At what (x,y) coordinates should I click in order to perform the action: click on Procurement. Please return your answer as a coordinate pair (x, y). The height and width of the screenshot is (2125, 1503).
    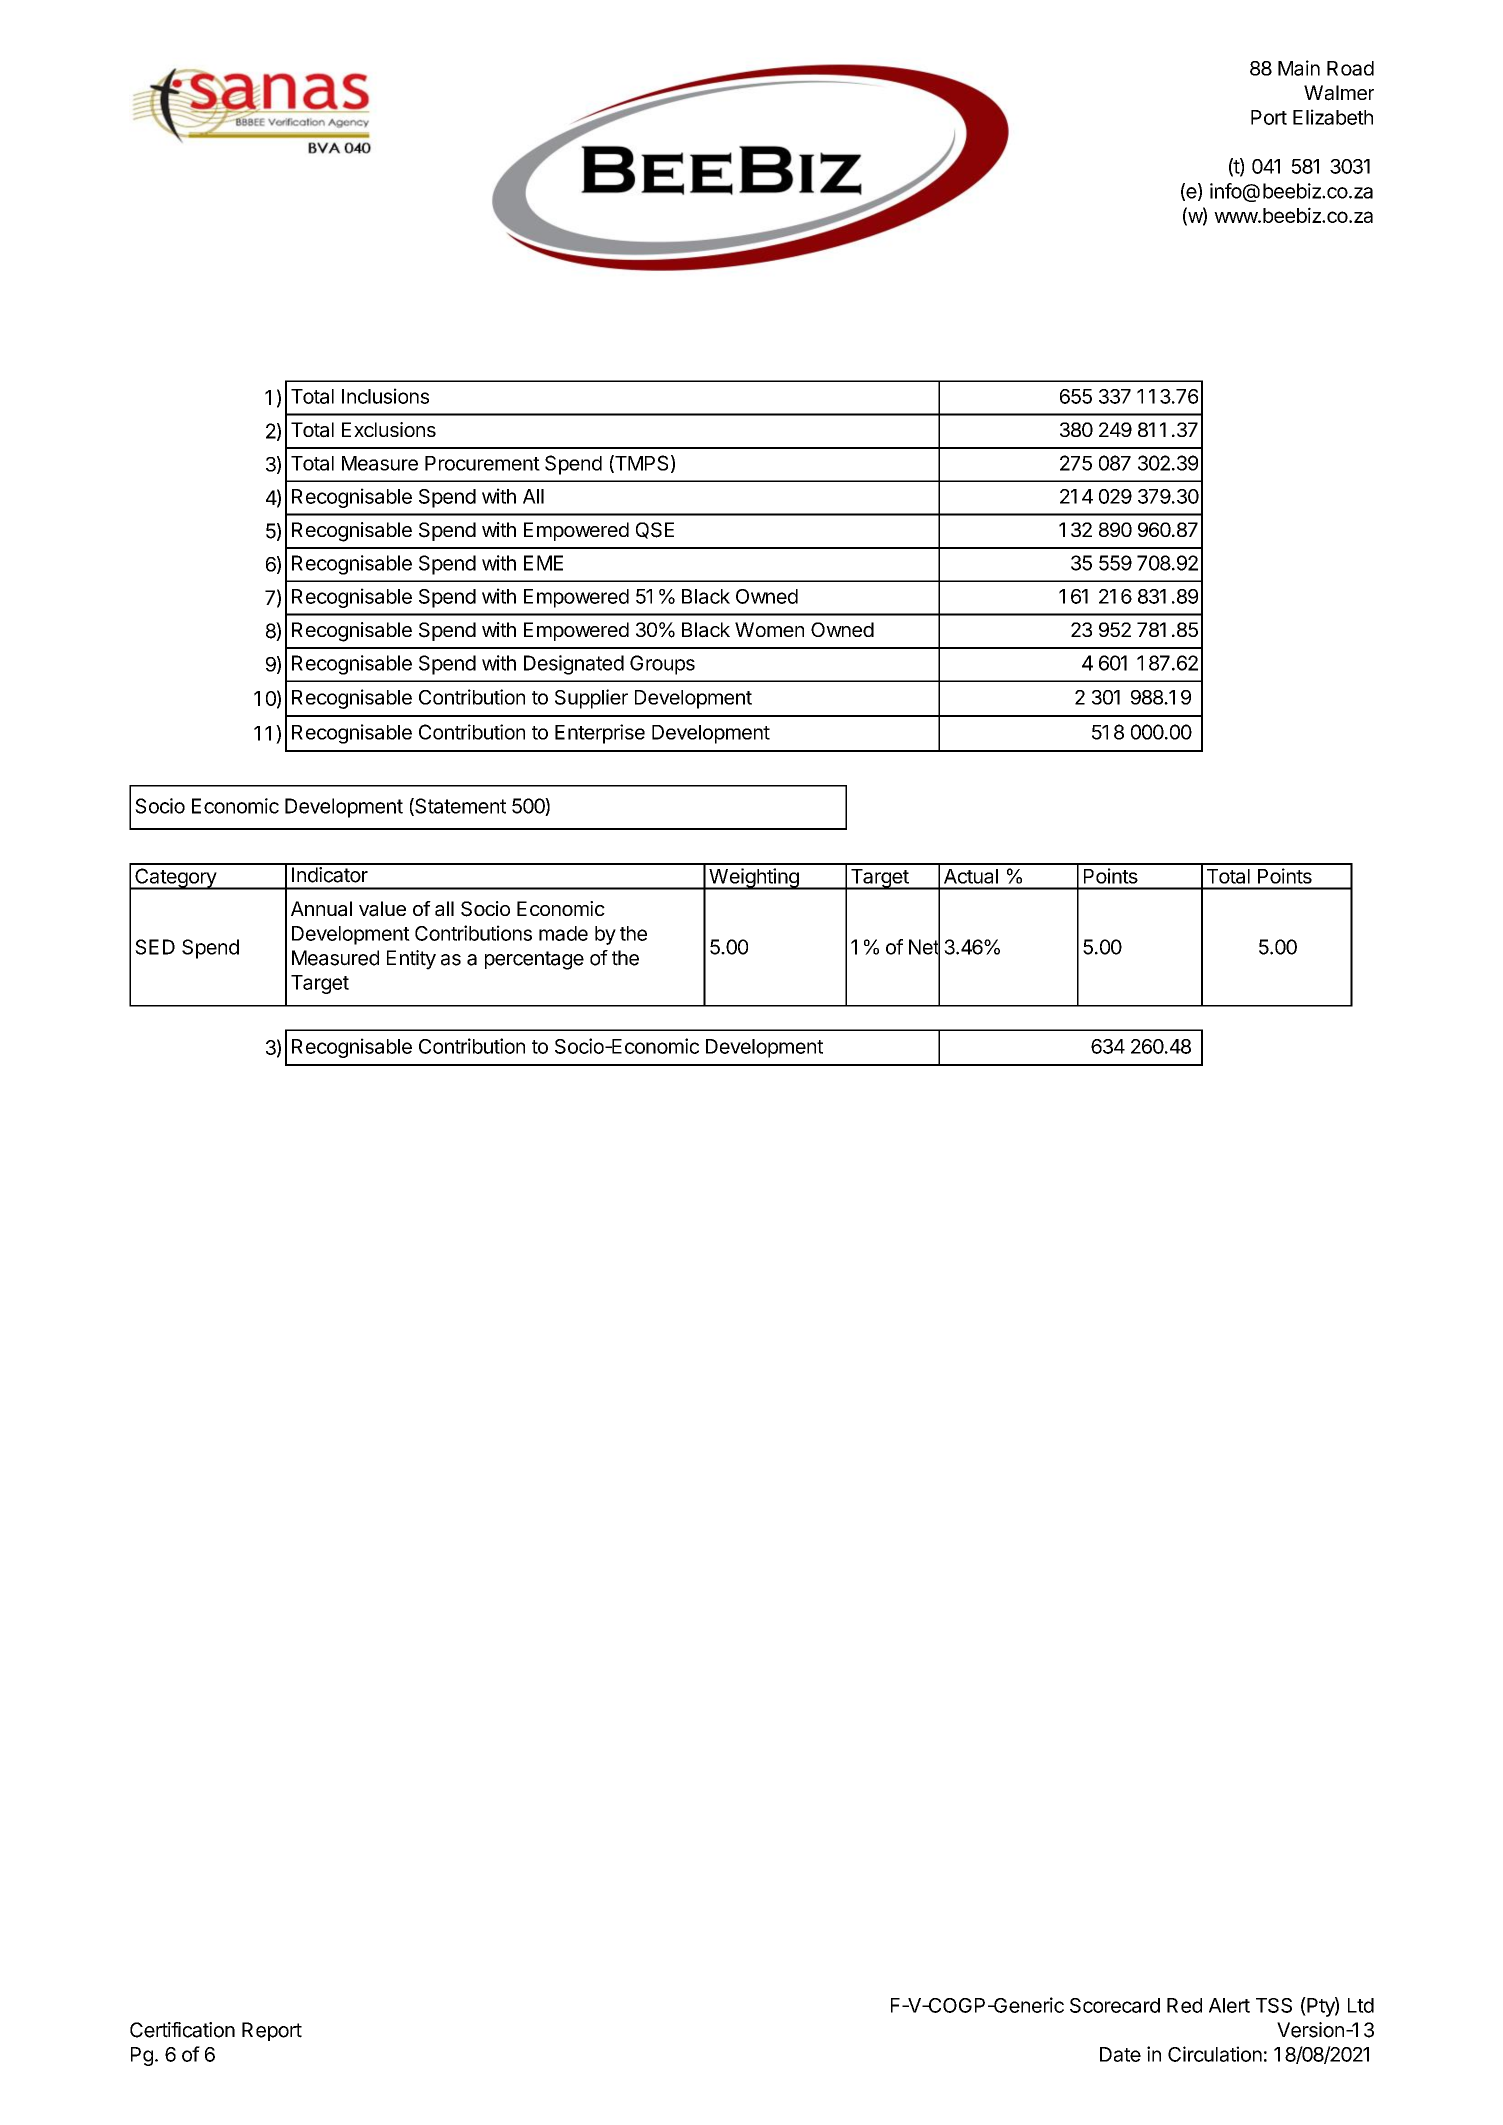
    Looking at the image, I should click on (482, 463).
